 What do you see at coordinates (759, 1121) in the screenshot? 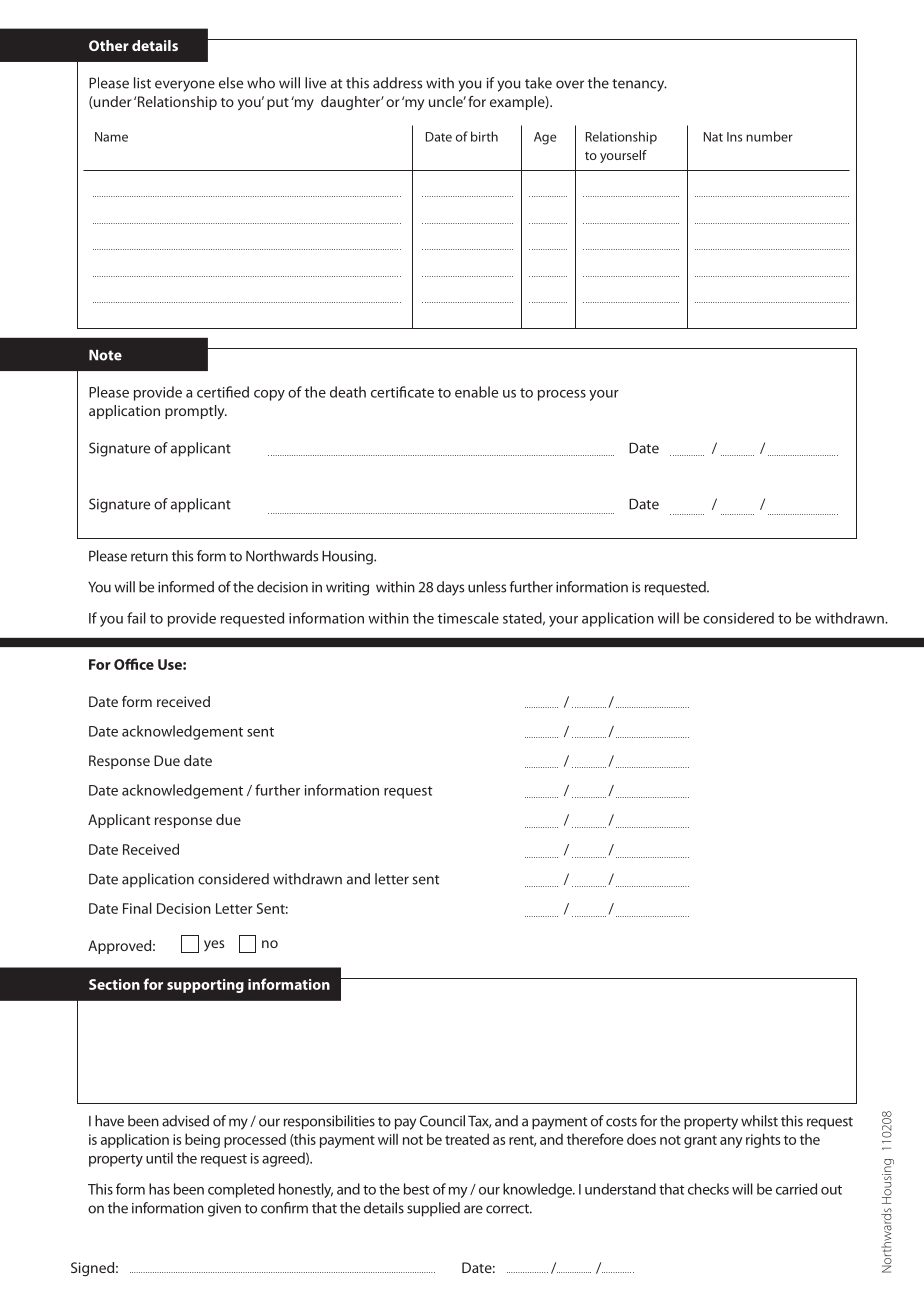
I see `whilst` at bounding box center [759, 1121].
